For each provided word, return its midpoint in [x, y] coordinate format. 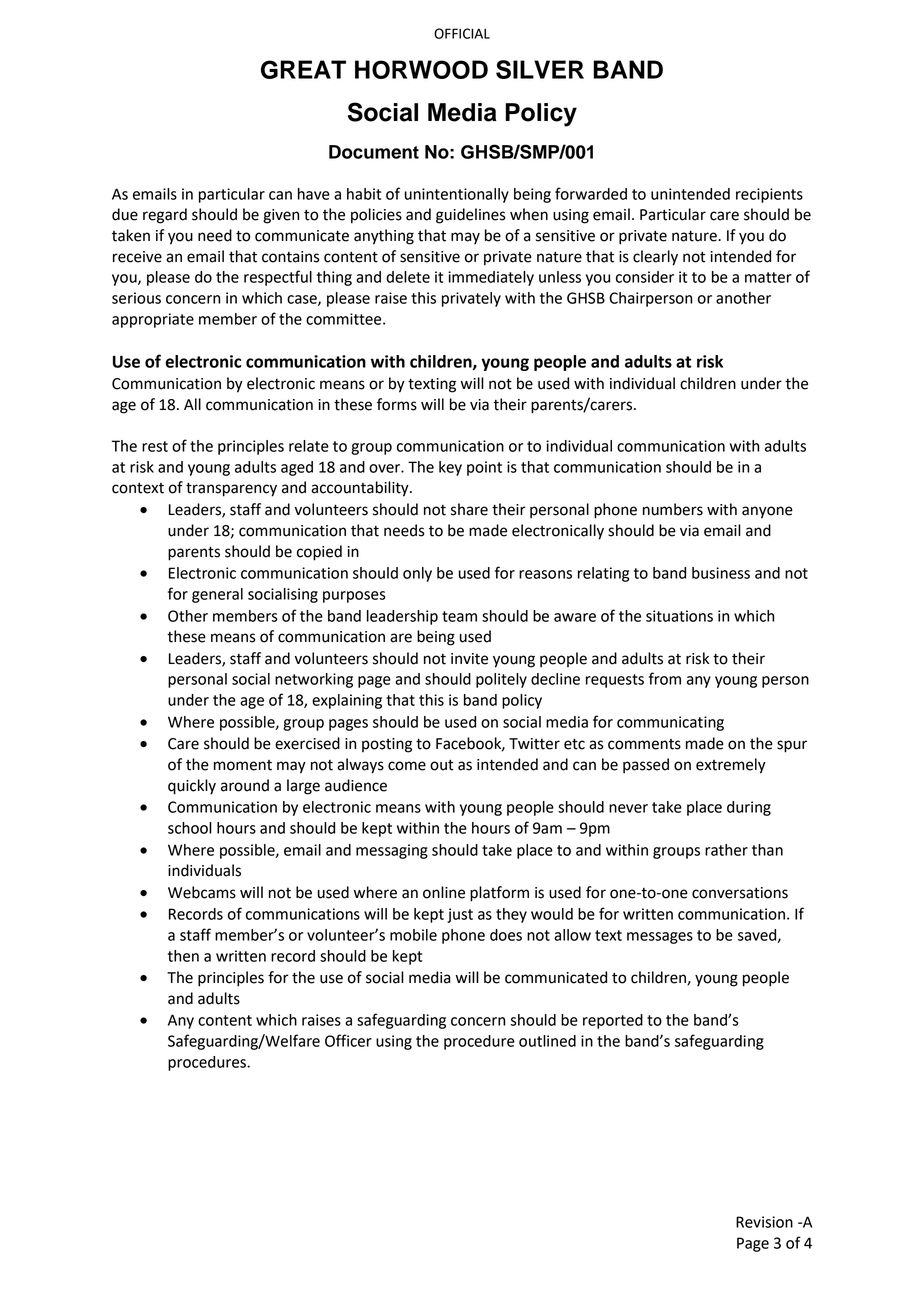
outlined [547, 1041]
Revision [764, 1222]
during [749, 808]
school [190, 828]
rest [155, 446]
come [407, 766]
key [450, 468]
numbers [673, 509]
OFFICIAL [462, 33]
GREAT [303, 69]
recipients [769, 195]
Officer [348, 1040]
